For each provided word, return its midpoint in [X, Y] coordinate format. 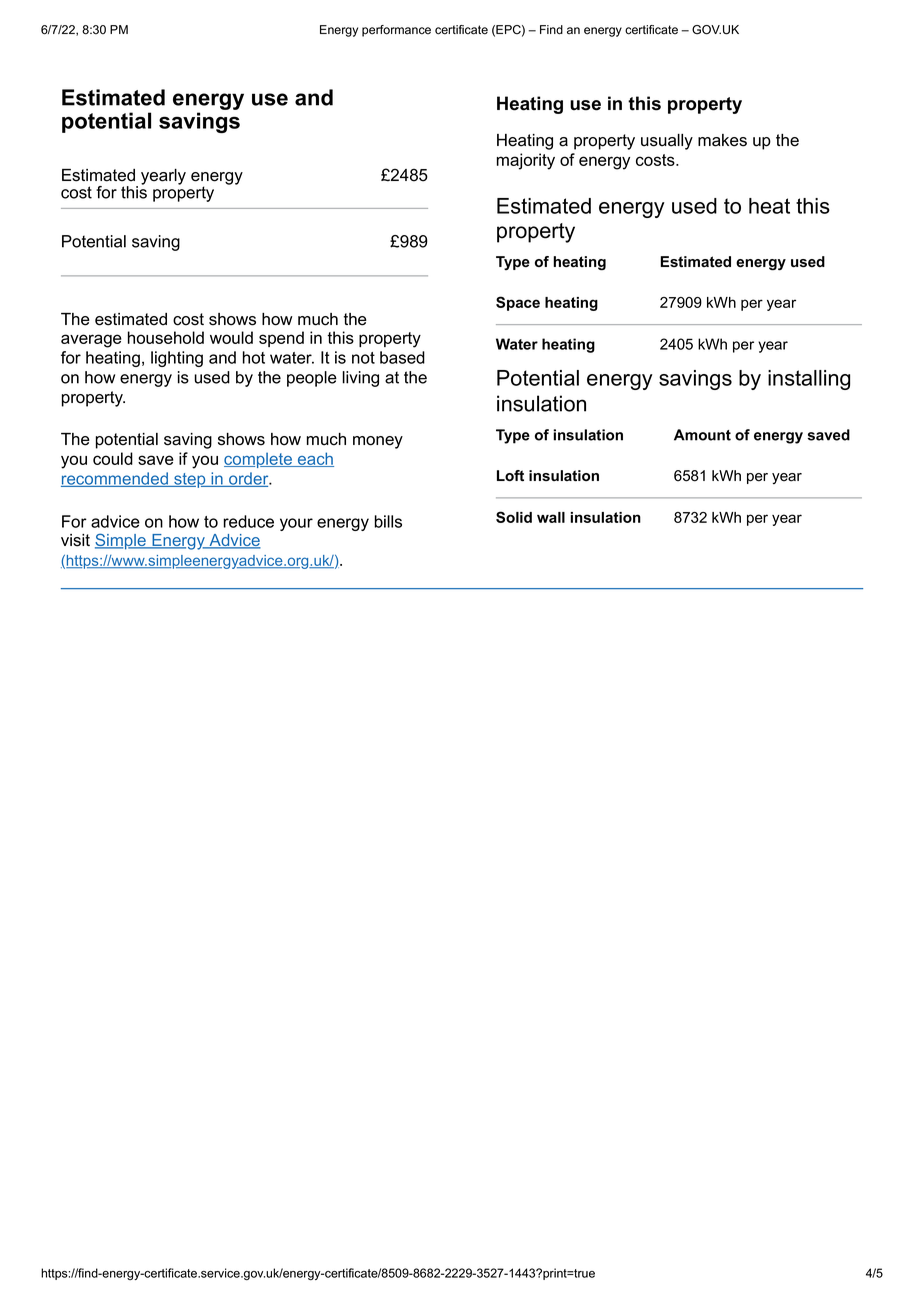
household [166, 337]
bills [388, 521]
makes [722, 140]
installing [809, 380]
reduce [248, 521]
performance [396, 31]
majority [526, 161]
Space [518, 303]
